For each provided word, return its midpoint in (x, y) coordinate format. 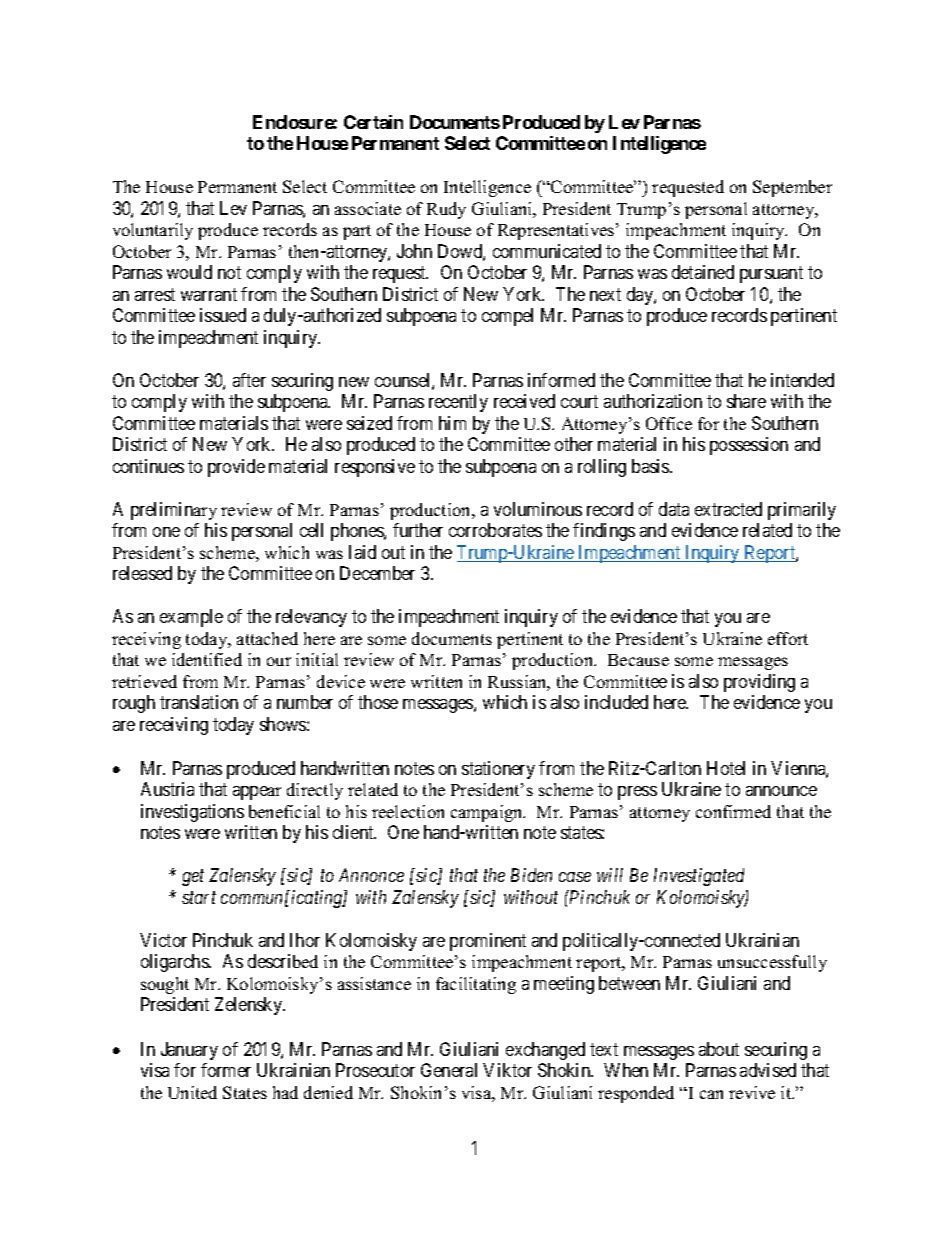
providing (759, 683)
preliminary (174, 511)
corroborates (495, 530)
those (378, 702)
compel (507, 317)
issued (223, 315)
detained (703, 272)
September (792, 188)
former (226, 1070)
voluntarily (153, 231)
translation (199, 702)
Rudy (446, 210)
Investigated (699, 877)
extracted (728, 509)
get (193, 878)
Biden (531, 875)
